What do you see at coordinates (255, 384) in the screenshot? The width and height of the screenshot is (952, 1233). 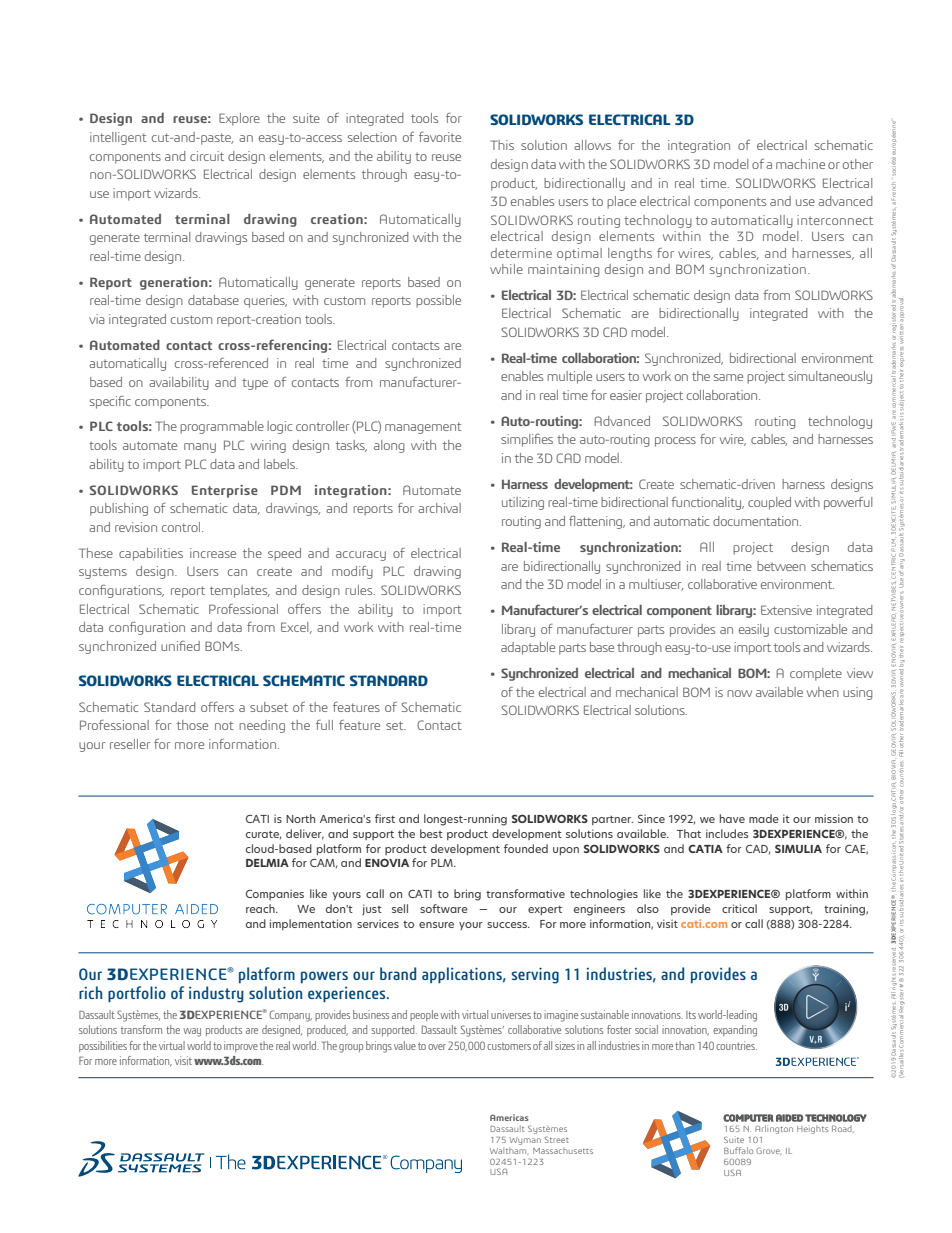 I see `type` at bounding box center [255, 384].
